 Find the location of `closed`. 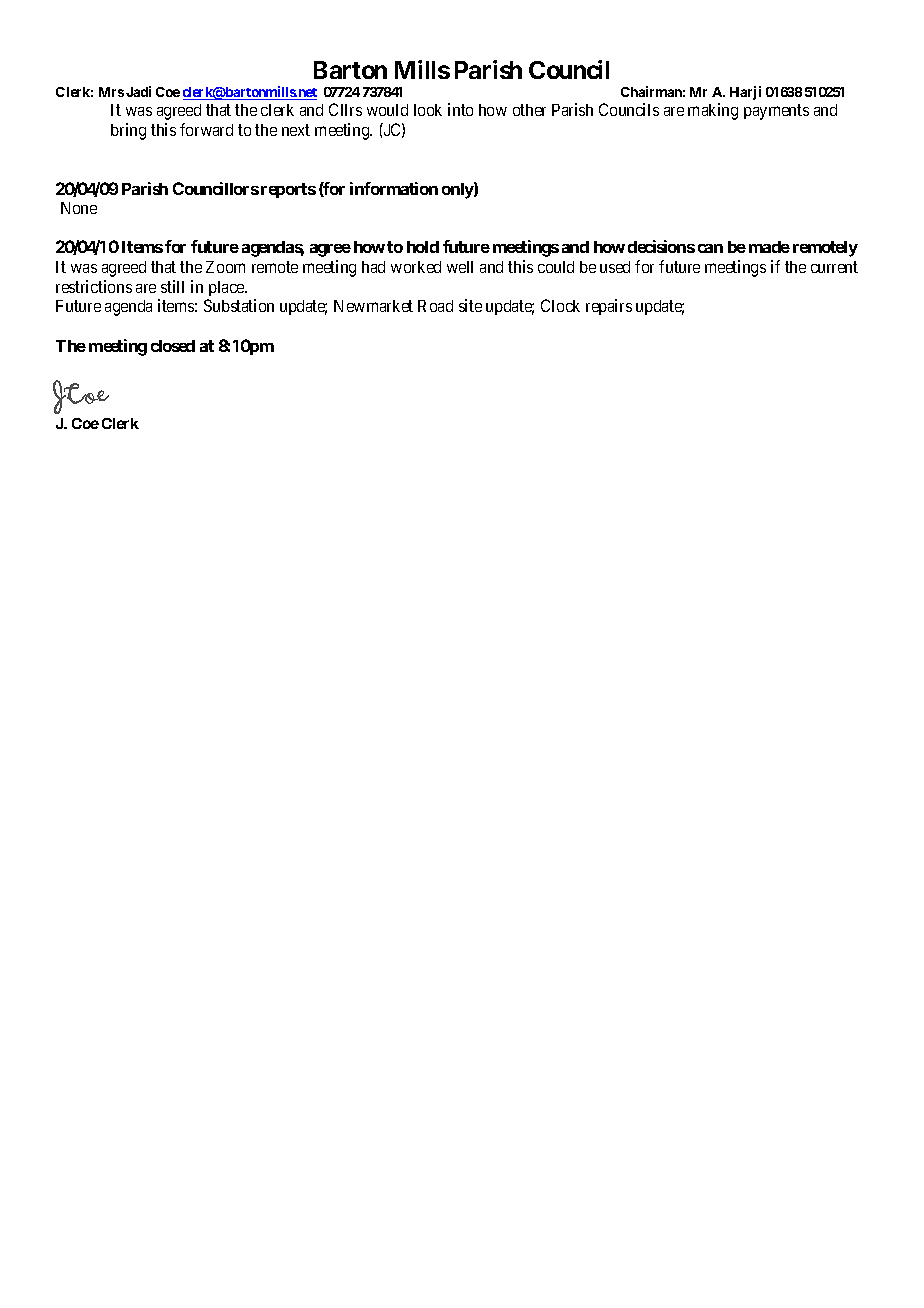

closed is located at coordinates (173, 346).
